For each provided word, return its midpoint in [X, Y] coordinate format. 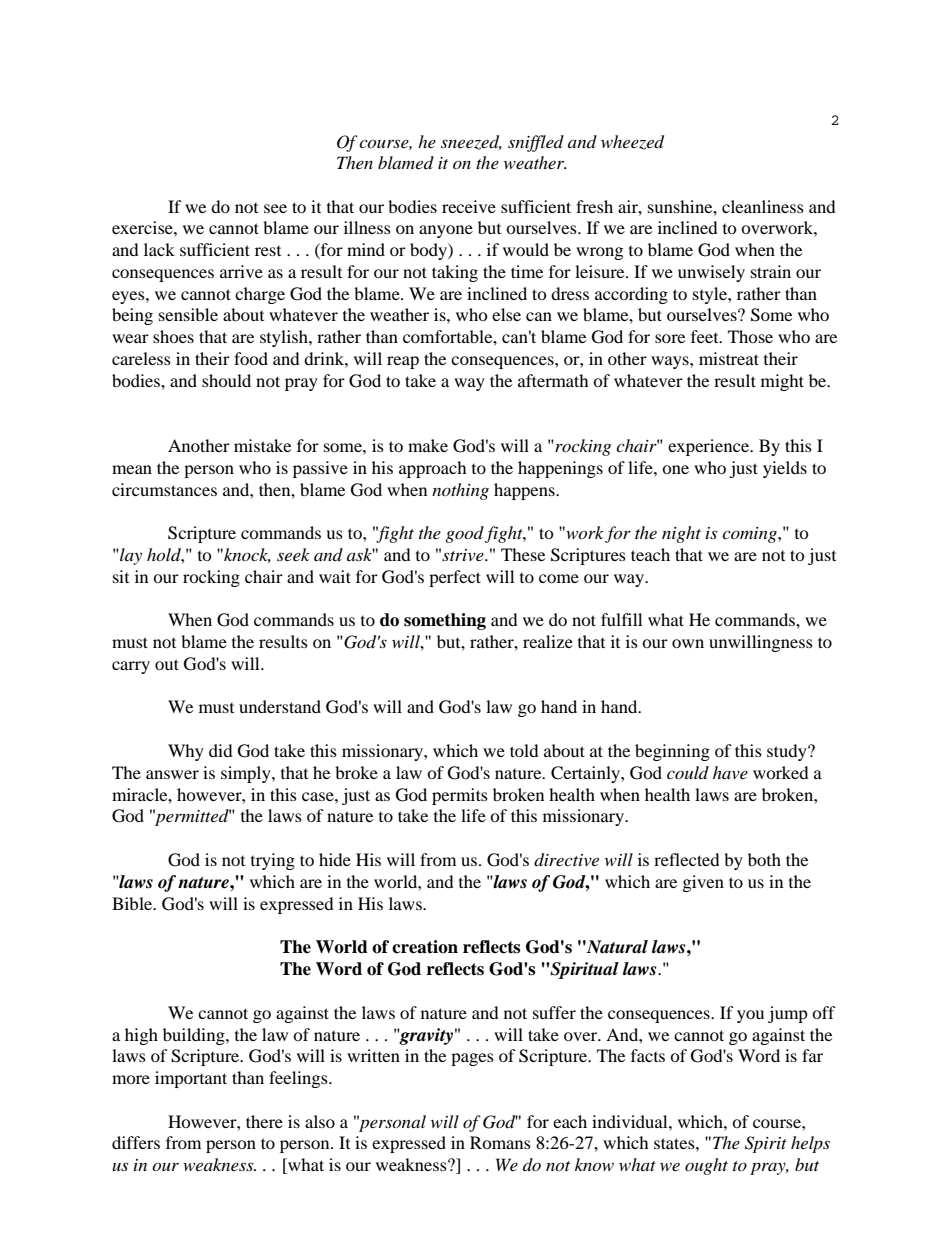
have [730, 772]
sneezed [471, 142]
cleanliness [763, 206]
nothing [460, 491]
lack [159, 249]
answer [172, 774]
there [264, 1121]
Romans [500, 1142]
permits [460, 796]
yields [785, 469]
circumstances [164, 489]
